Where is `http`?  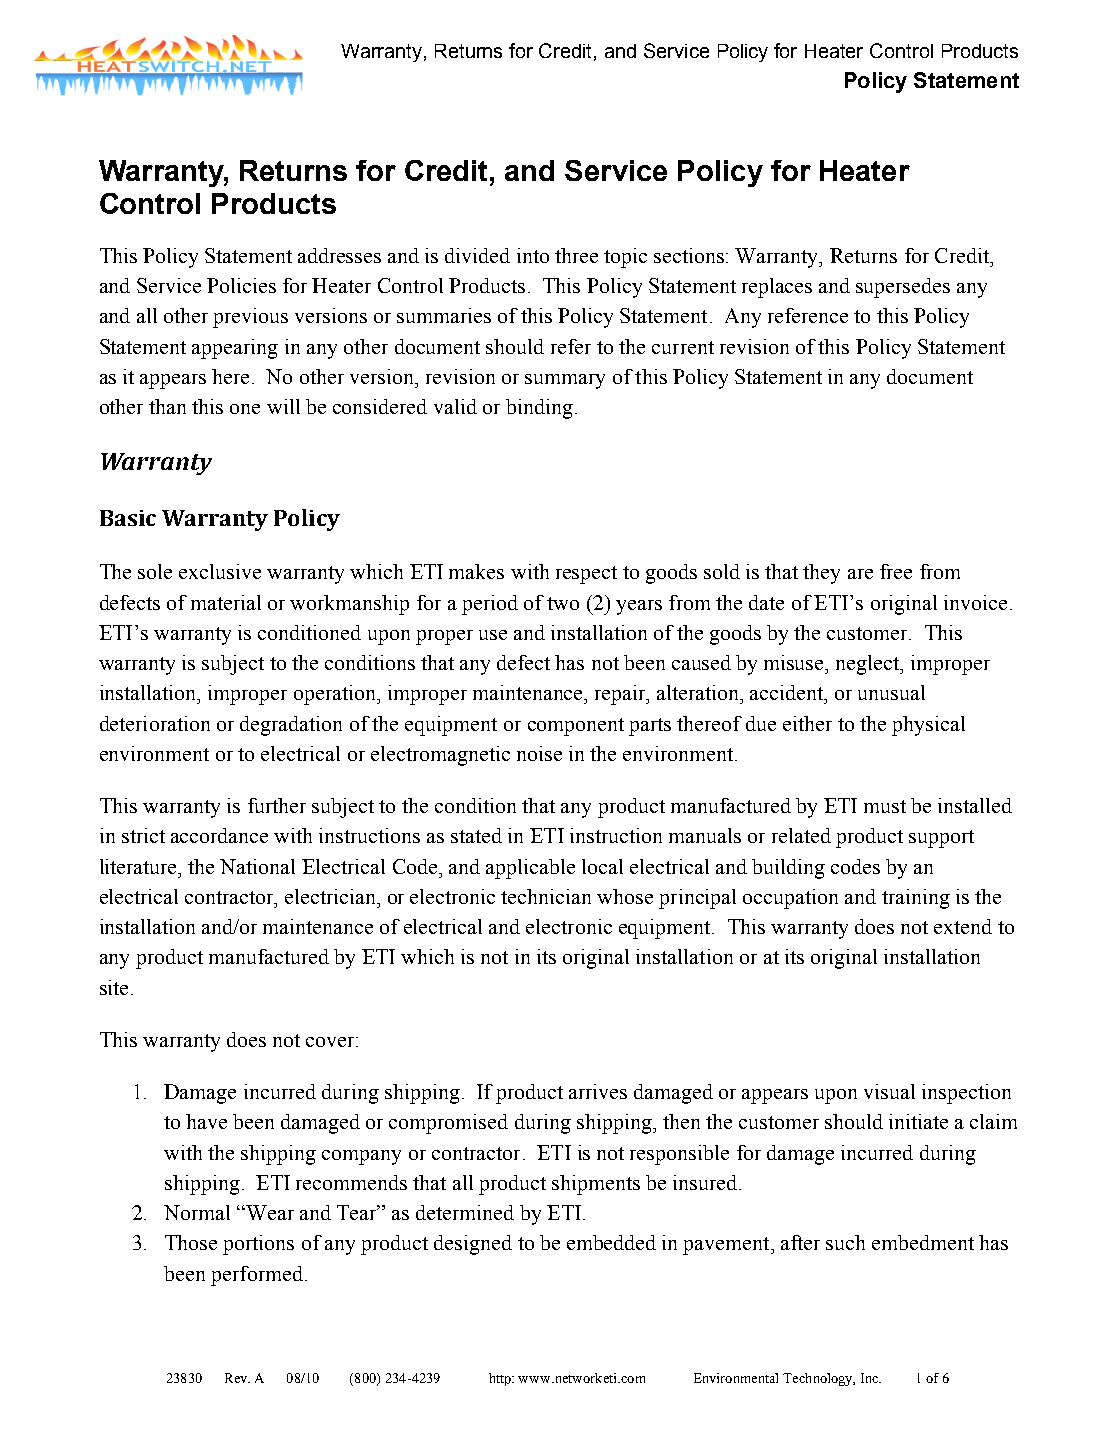
http is located at coordinates (501, 1379).
